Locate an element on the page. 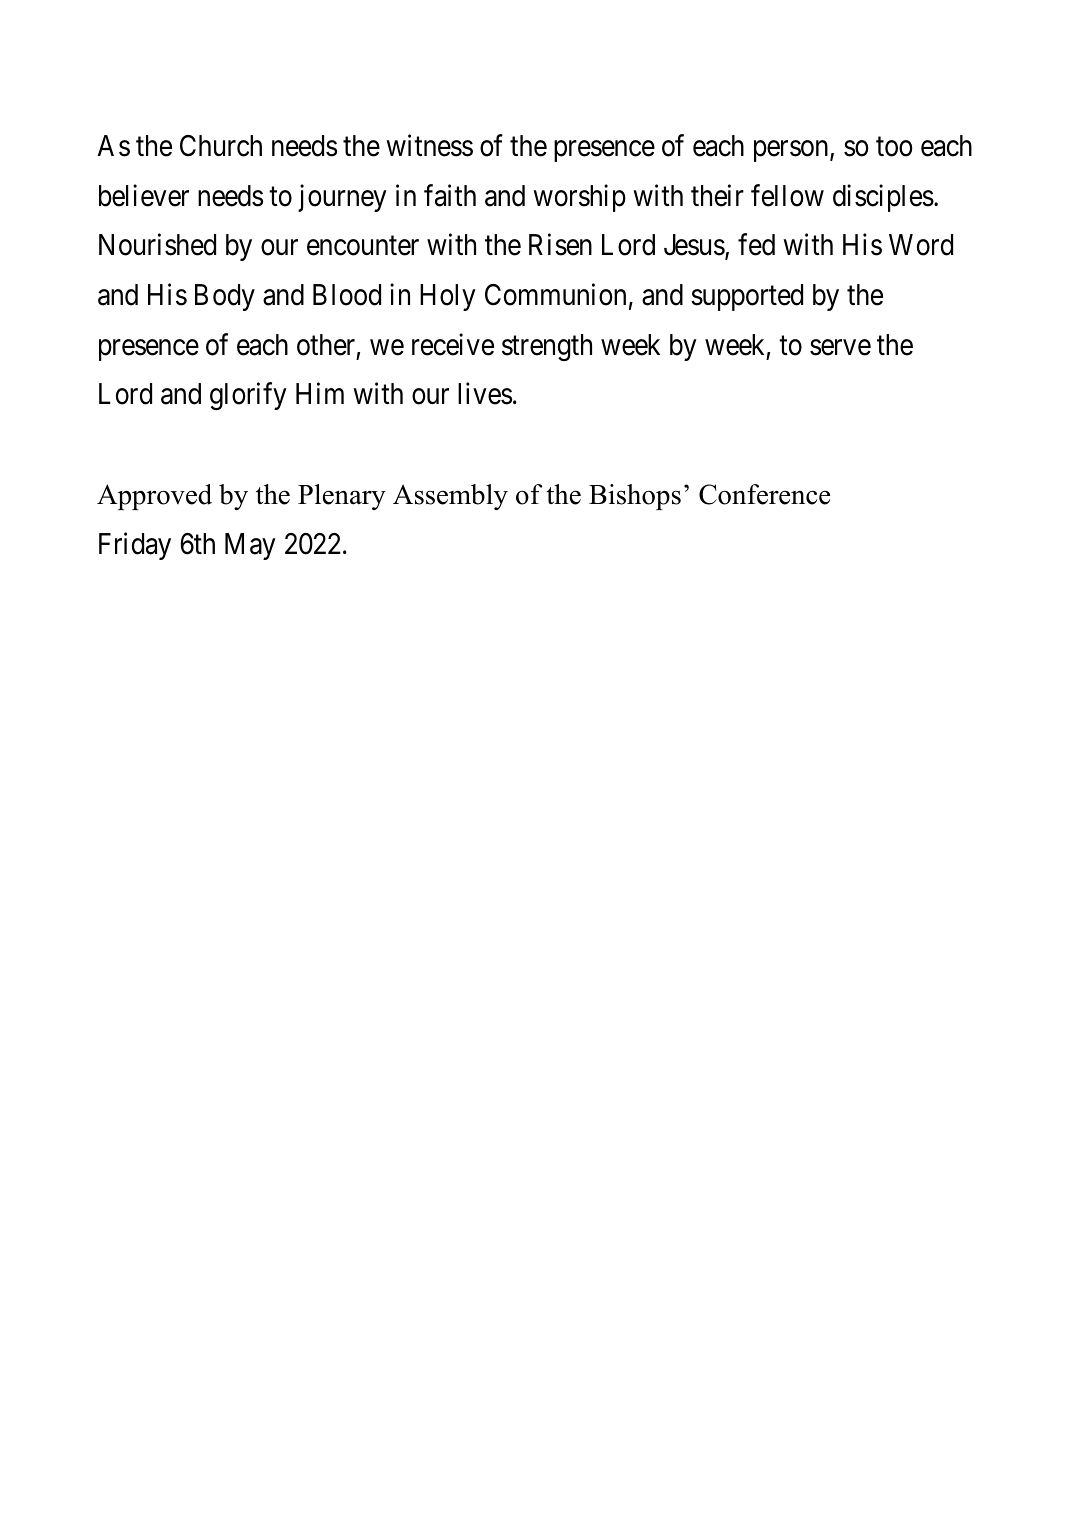 This image has height=1516, width=1072. Assembly is located at coordinates (450, 497).
